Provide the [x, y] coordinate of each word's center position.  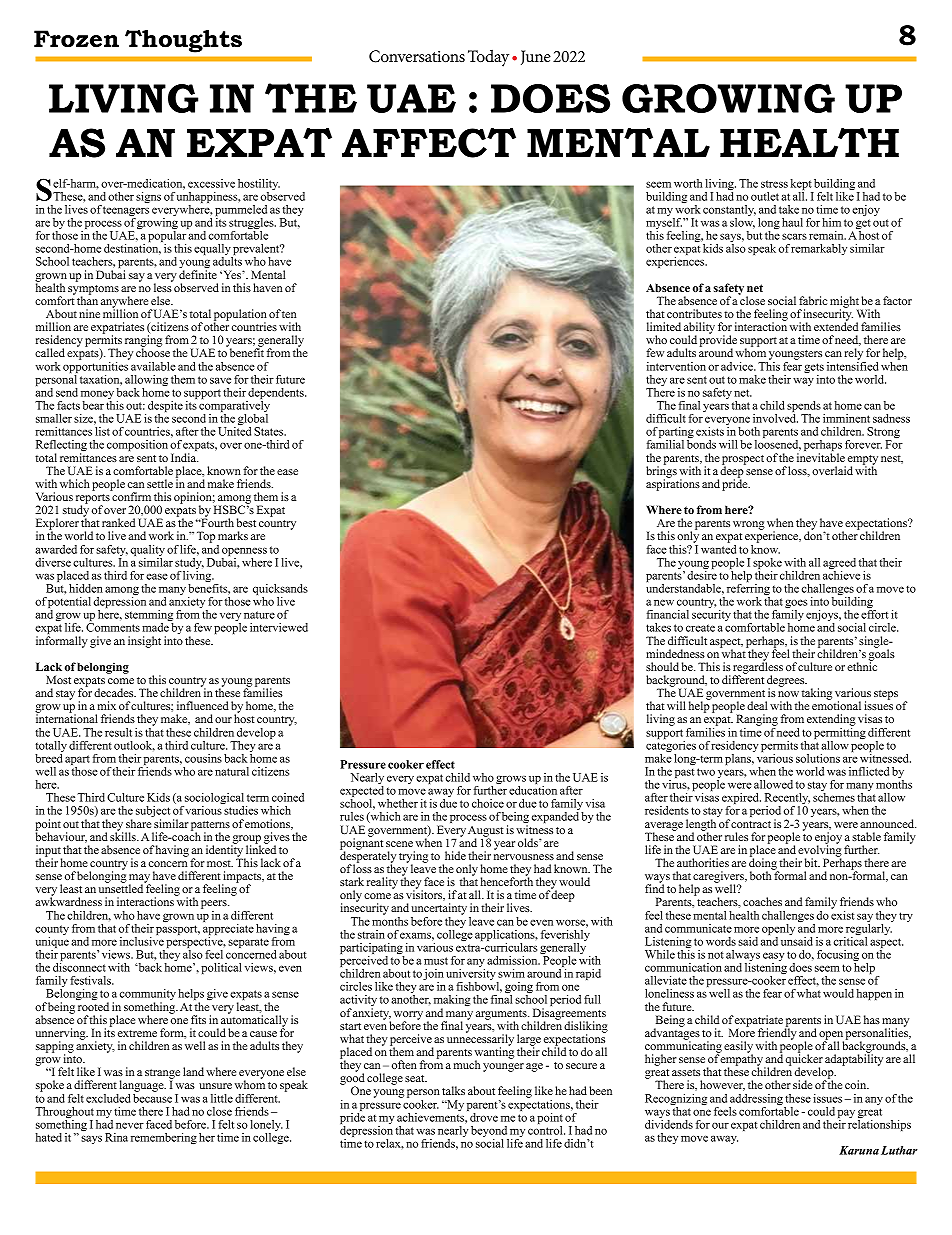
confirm [131, 495]
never [130, 1125]
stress [774, 184]
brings [661, 472]
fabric [813, 300]
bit [812, 862]
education [533, 790]
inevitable [821, 457]
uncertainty [439, 910]
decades [115, 692]
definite [198, 274]
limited [664, 326]
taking [817, 694]
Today [488, 58]
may [140, 879]
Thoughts [183, 41]
